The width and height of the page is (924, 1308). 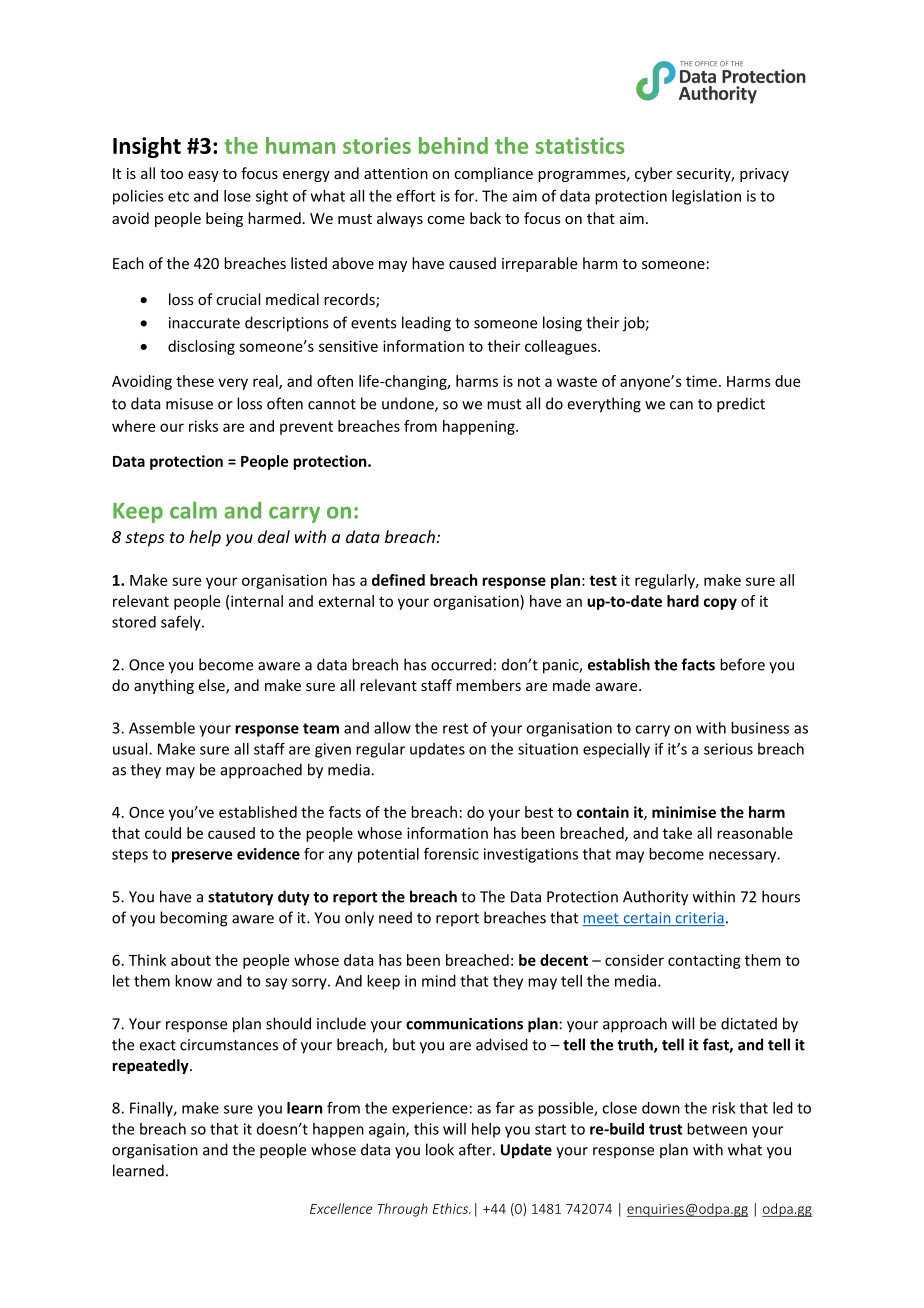 I want to click on copy, so click(x=720, y=604).
